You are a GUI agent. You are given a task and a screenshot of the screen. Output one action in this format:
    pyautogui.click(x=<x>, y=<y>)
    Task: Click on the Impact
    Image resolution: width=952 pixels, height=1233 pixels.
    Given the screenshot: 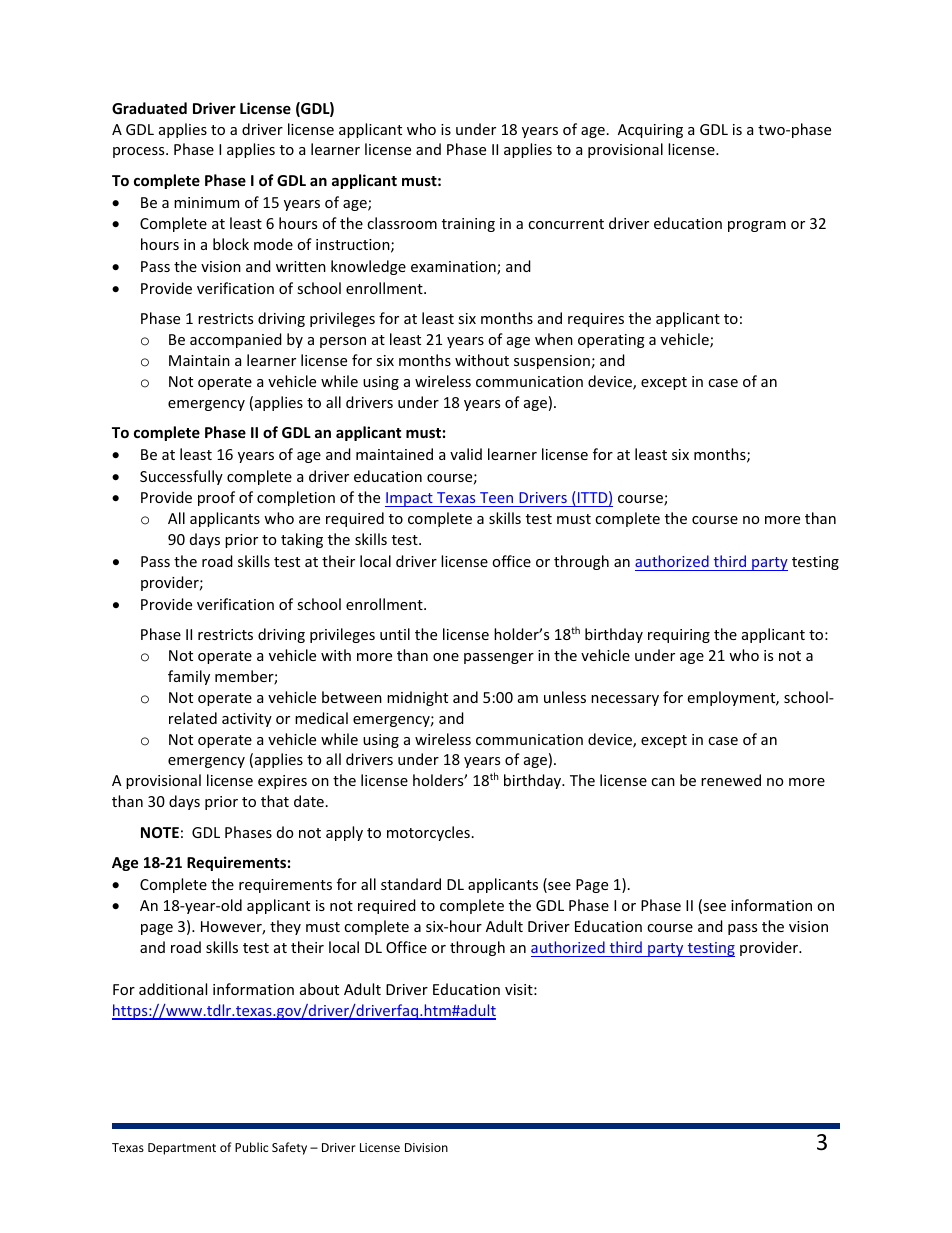 What is the action you would take?
    pyautogui.click(x=410, y=499)
